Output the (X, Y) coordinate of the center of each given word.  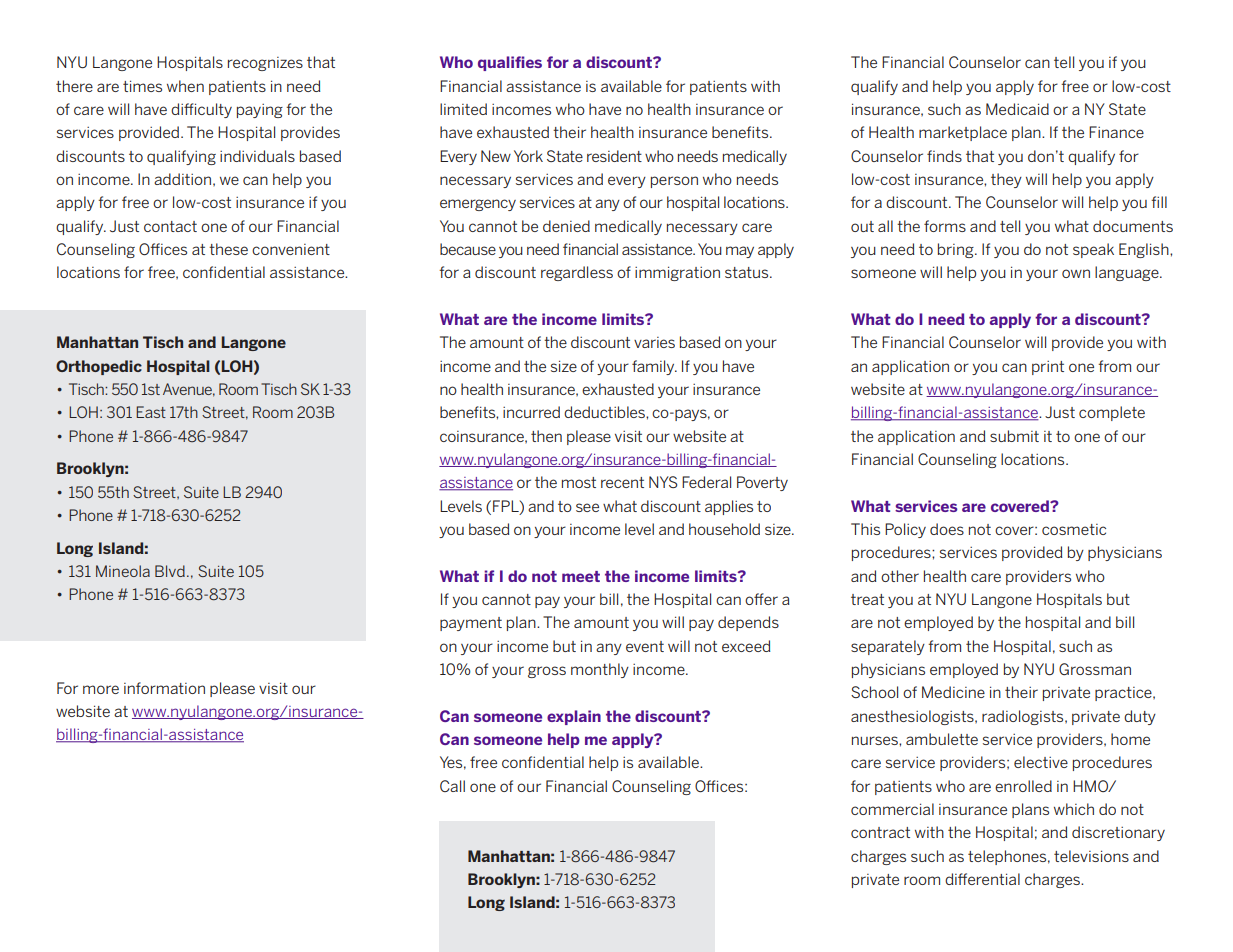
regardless (577, 273)
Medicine (953, 692)
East (151, 412)
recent (622, 482)
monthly (600, 670)
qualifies (510, 63)
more (101, 689)
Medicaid (1017, 109)
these (228, 249)
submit (1014, 436)
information (164, 688)
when (185, 86)
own (1076, 273)
